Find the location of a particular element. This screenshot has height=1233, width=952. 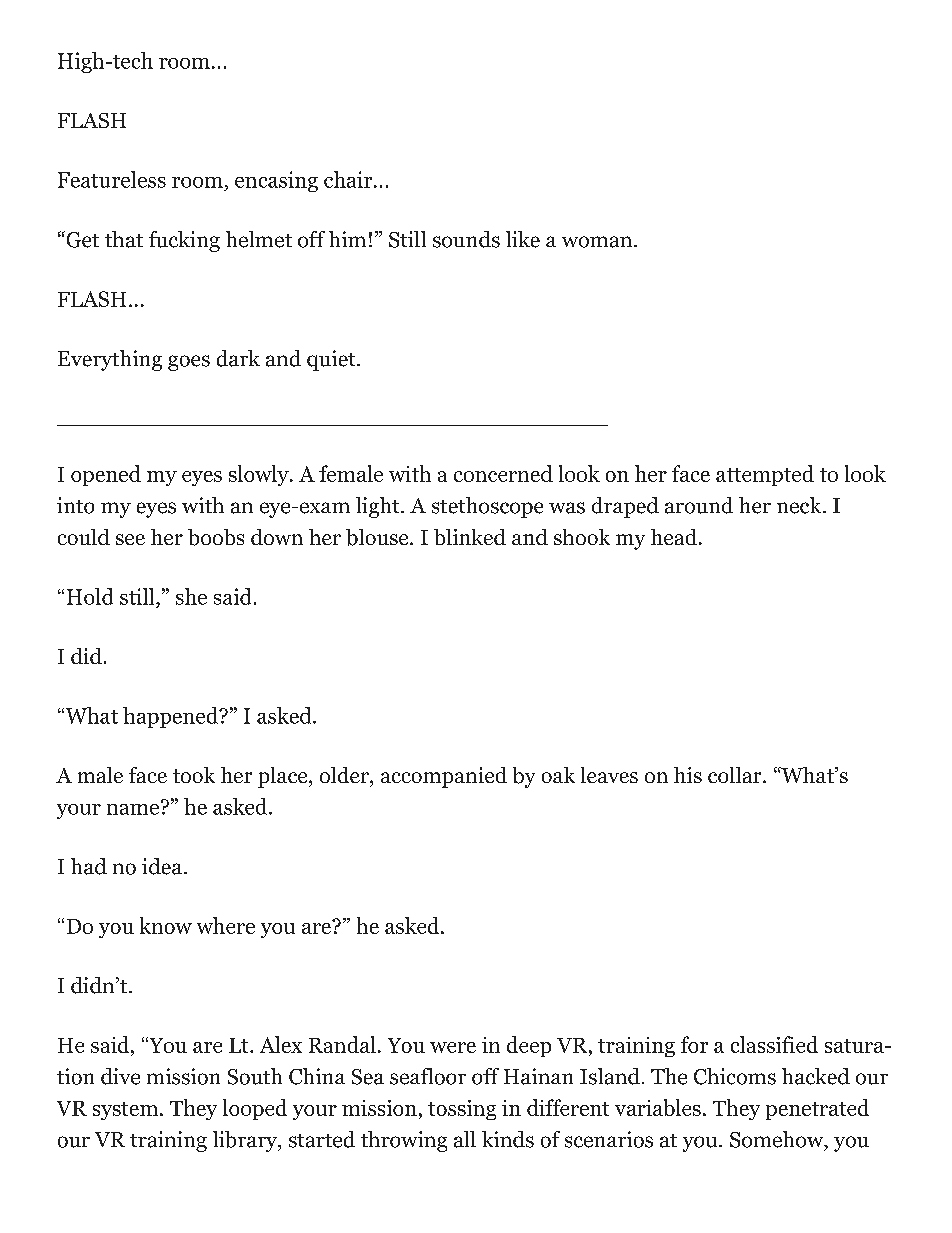

that is located at coordinates (124, 239).
